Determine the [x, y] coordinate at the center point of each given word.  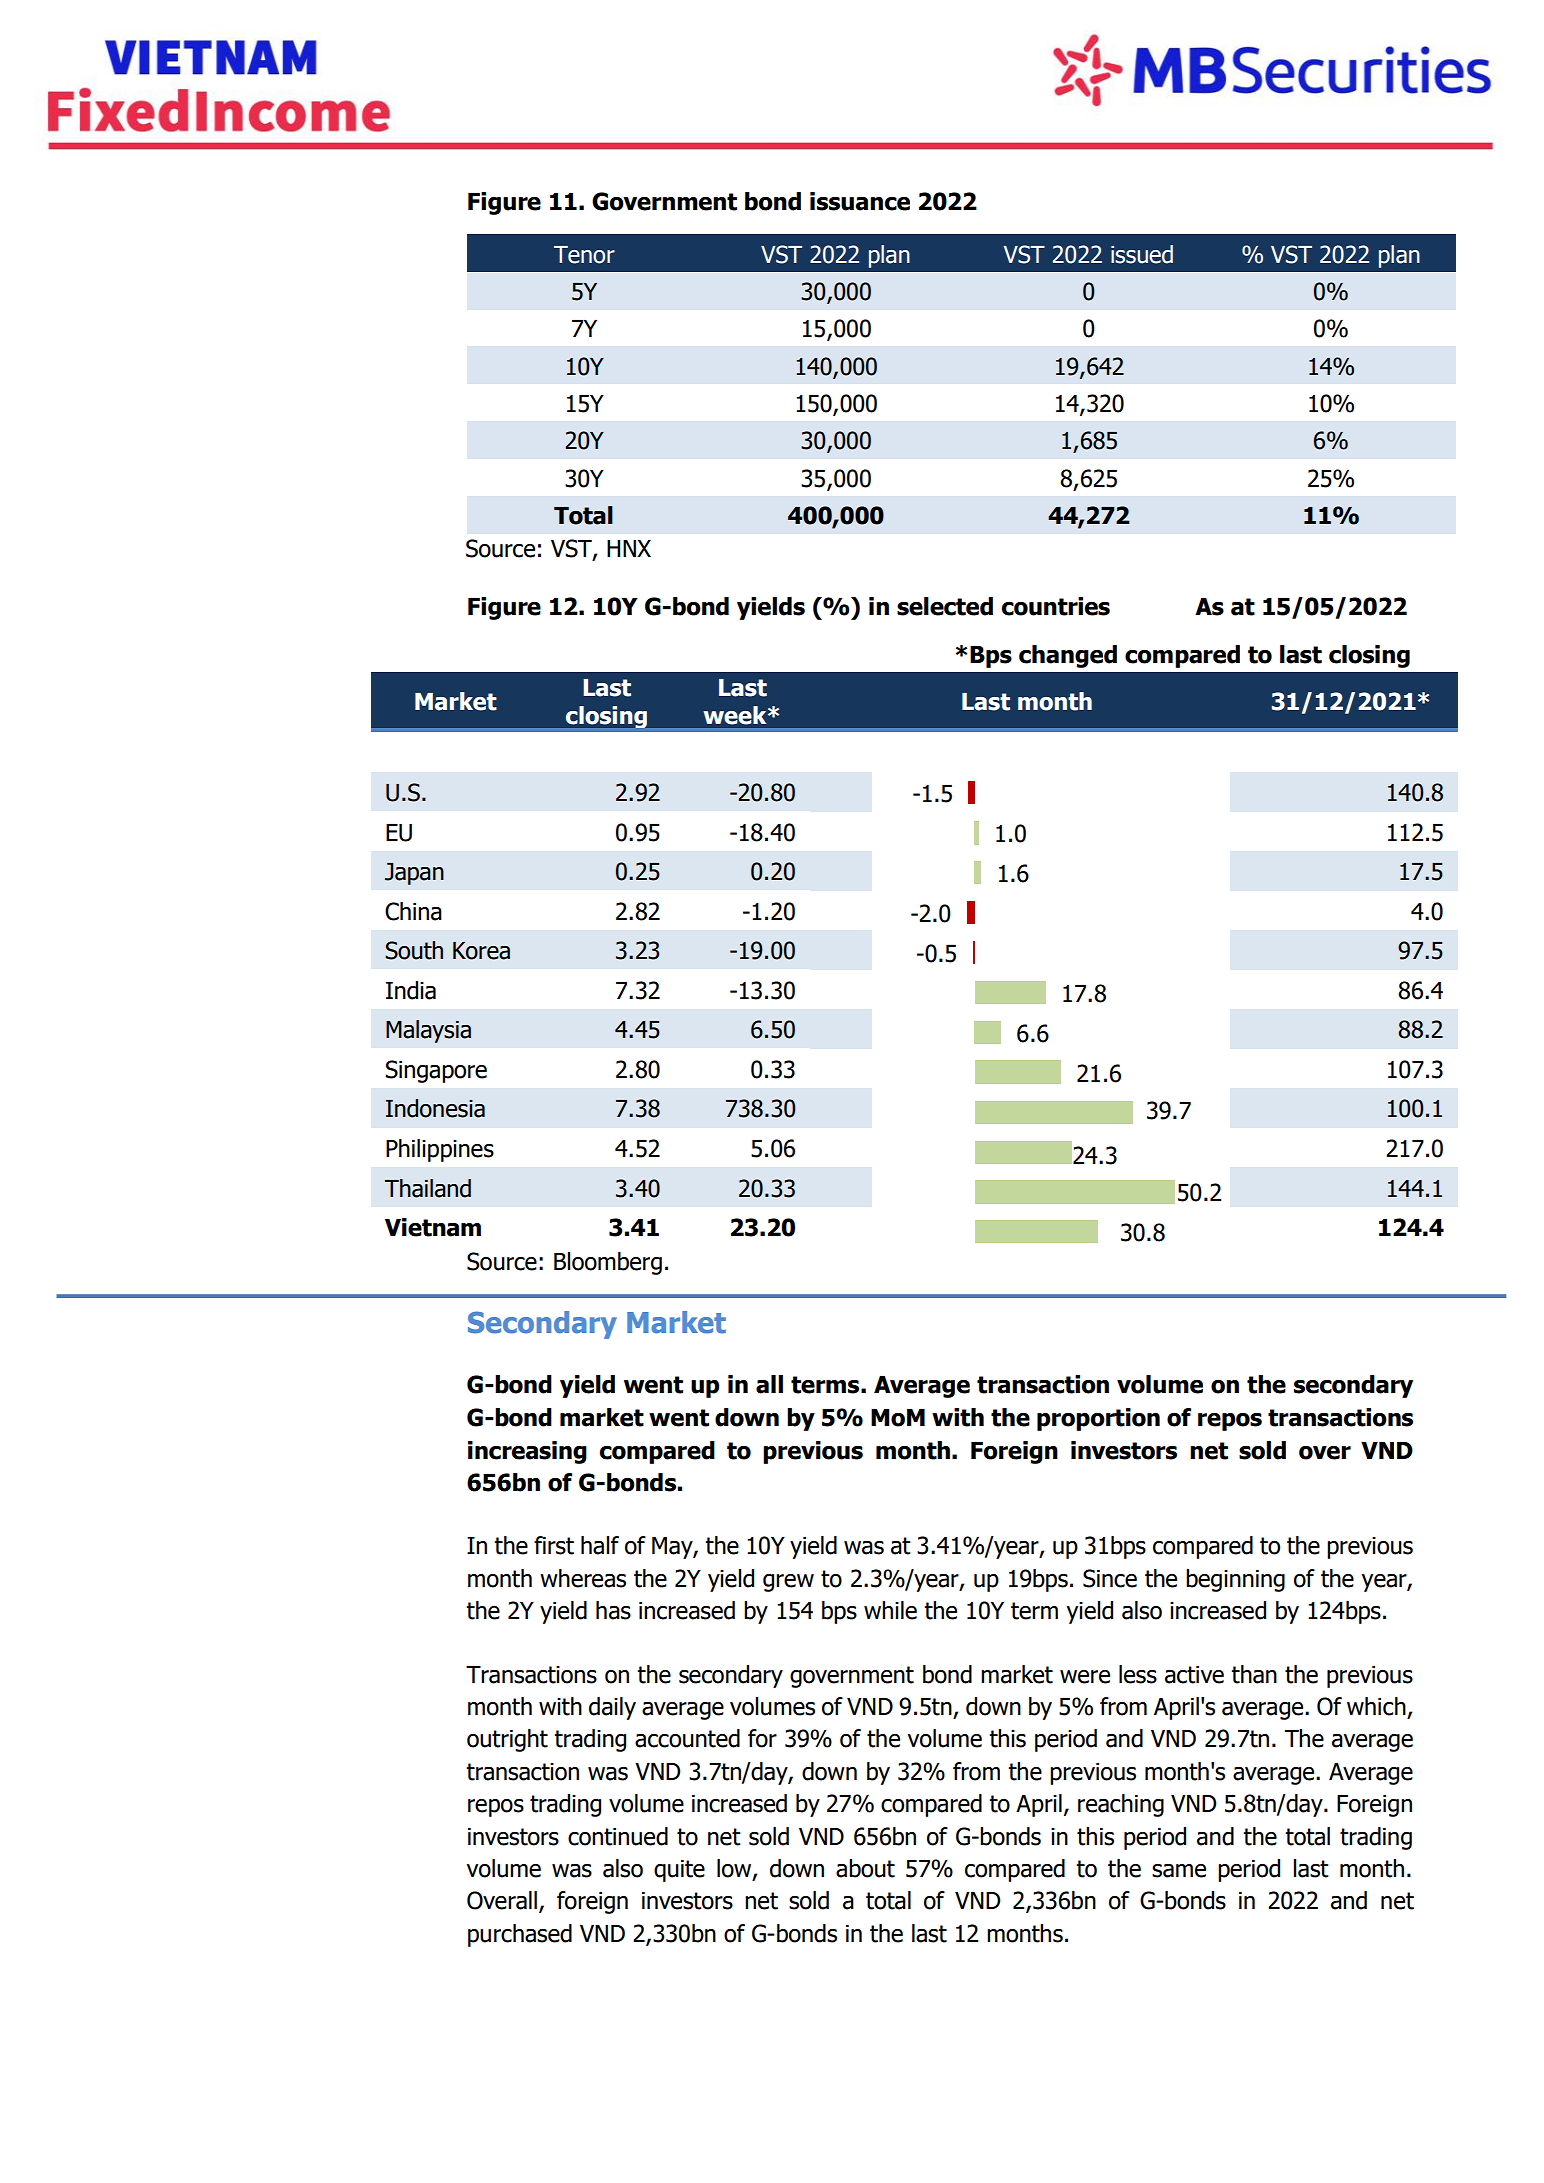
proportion [1098, 1419]
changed [1068, 656]
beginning [1235, 1580]
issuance [860, 201]
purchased [520, 1935]
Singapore [436, 1071]
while [890, 1610]
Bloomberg [608, 1263]
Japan [414, 874]
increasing [527, 1452]
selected [945, 606]
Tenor [584, 255]
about [865, 1868]
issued [1142, 254]
